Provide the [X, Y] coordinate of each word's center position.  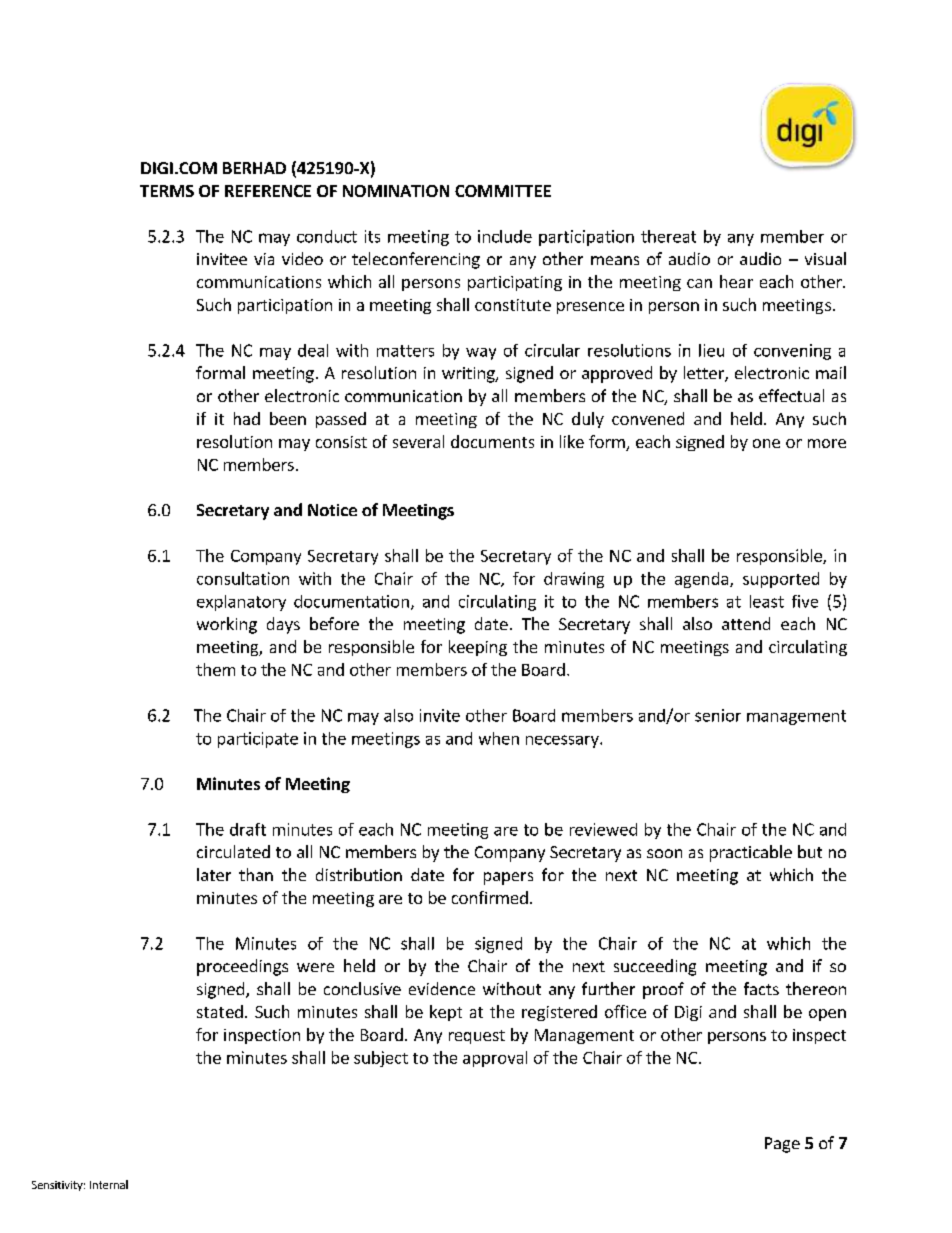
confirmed [490, 897]
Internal [109, 1184]
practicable [751, 853]
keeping [478, 648]
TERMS [167, 191]
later [214, 874]
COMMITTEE [503, 191]
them [215, 669]
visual [825, 258]
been [288, 418]
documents [492, 441]
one [766, 443]
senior [718, 715]
